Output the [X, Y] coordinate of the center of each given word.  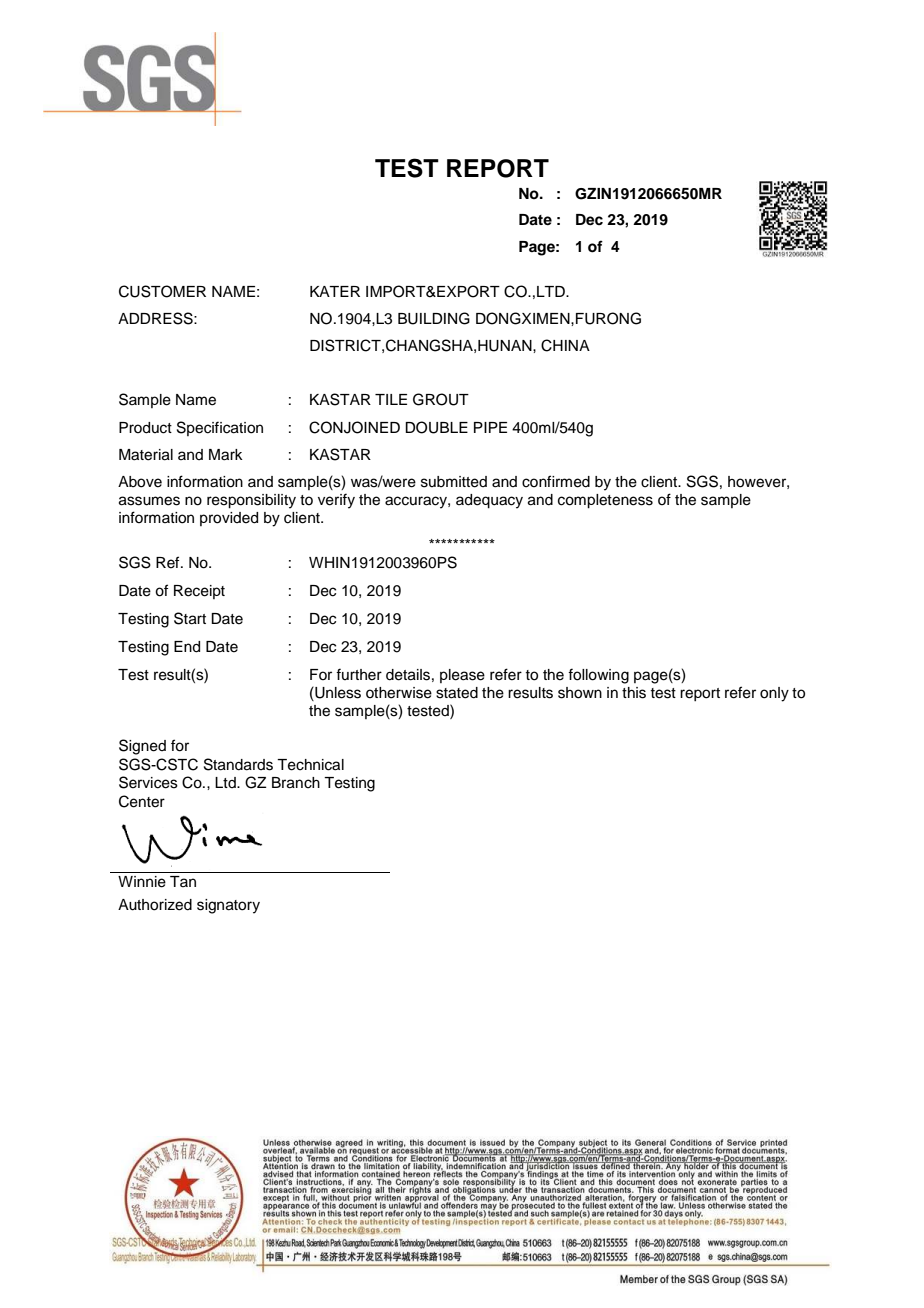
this [634, 693]
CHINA [565, 345]
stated [457, 693]
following [598, 676]
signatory [228, 906]
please [462, 676]
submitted [454, 482]
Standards [238, 764]
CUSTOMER [162, 291]
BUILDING [434, 318]
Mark [226, 455]
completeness [605, 501]
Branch [296, 783]
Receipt [199, 592]
